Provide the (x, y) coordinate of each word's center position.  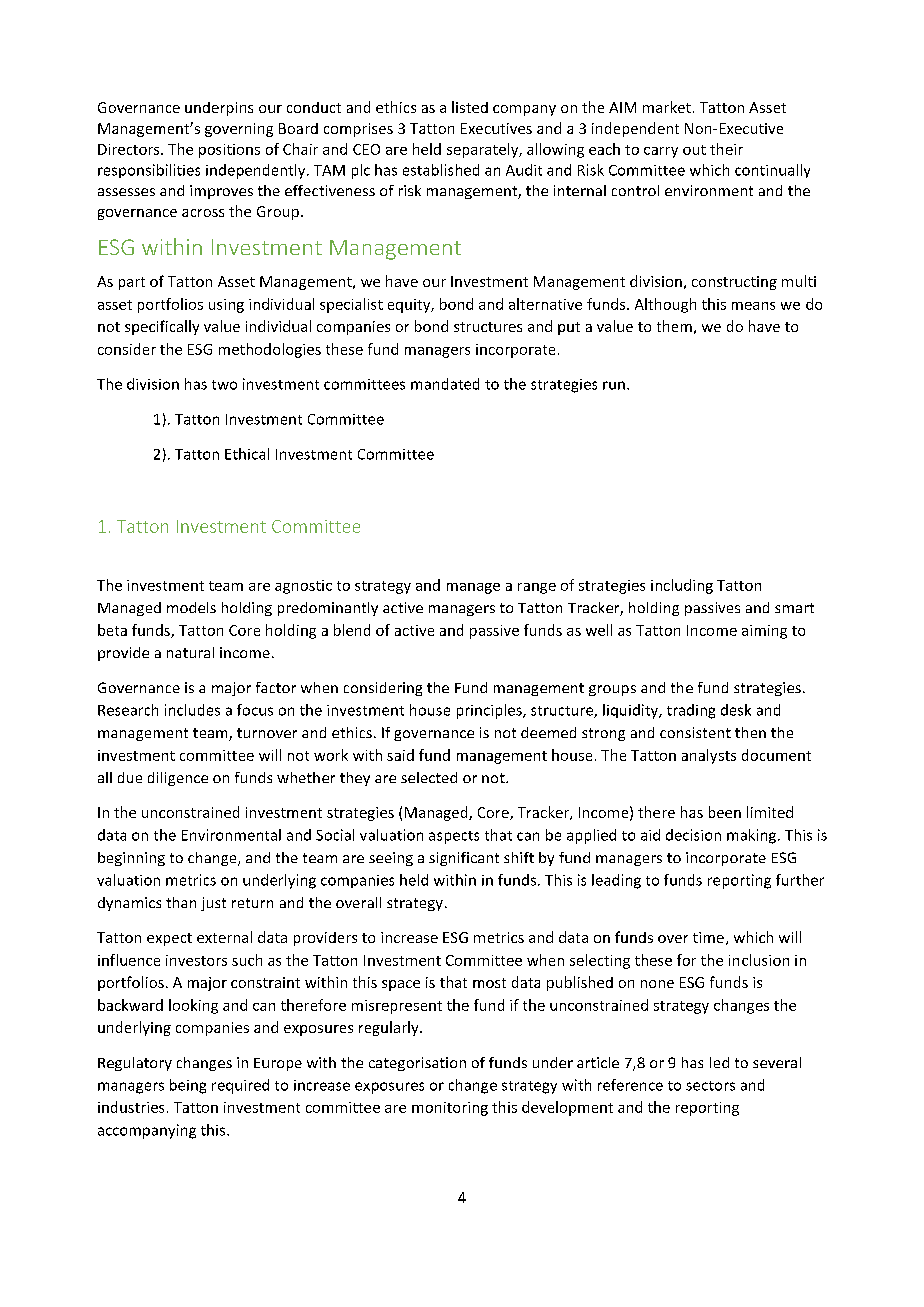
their (726, 149)
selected (429, 777)
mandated (445, 384)
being (188, 1086)
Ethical (247, 454)
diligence (178, 779)
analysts (709, 756)
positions (229, 151)
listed (470, 107)
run (614, 385)
